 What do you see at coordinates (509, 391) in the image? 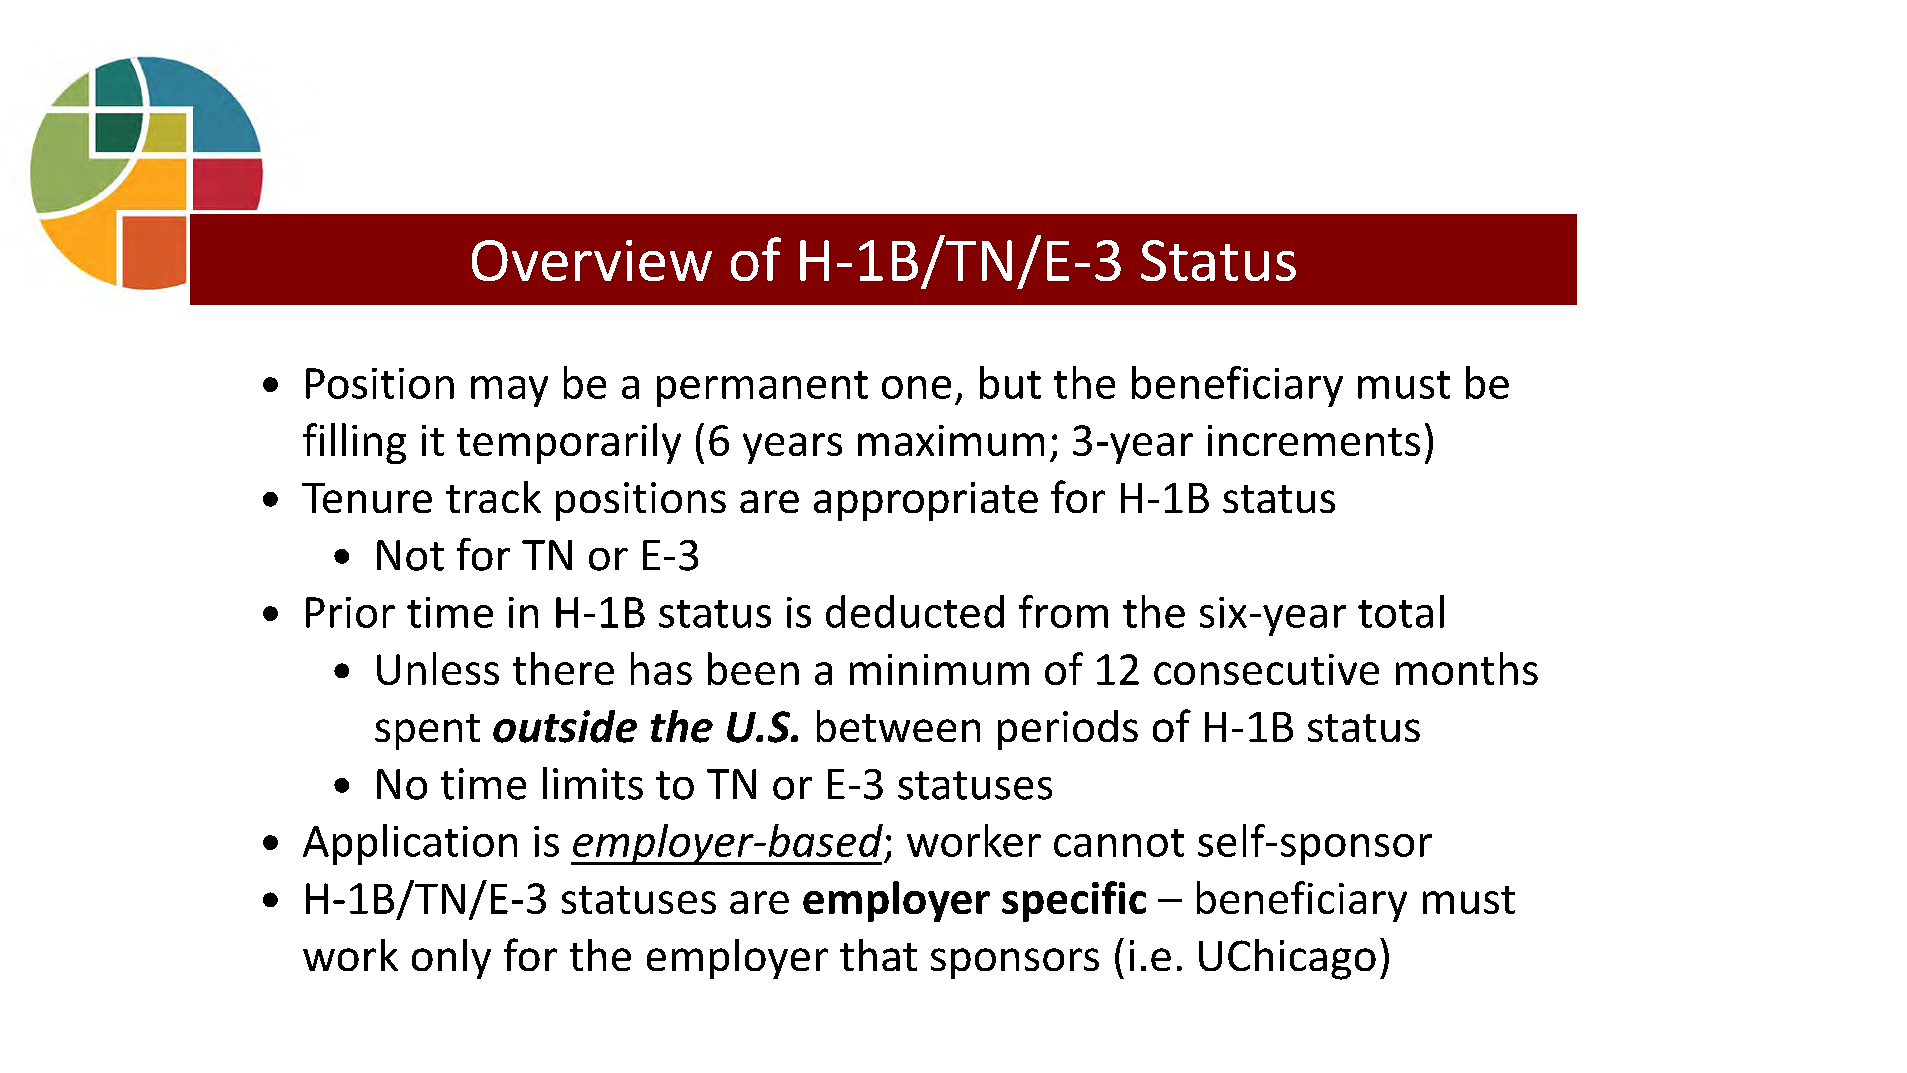
I see `may` at bounding box center [509, 391].
